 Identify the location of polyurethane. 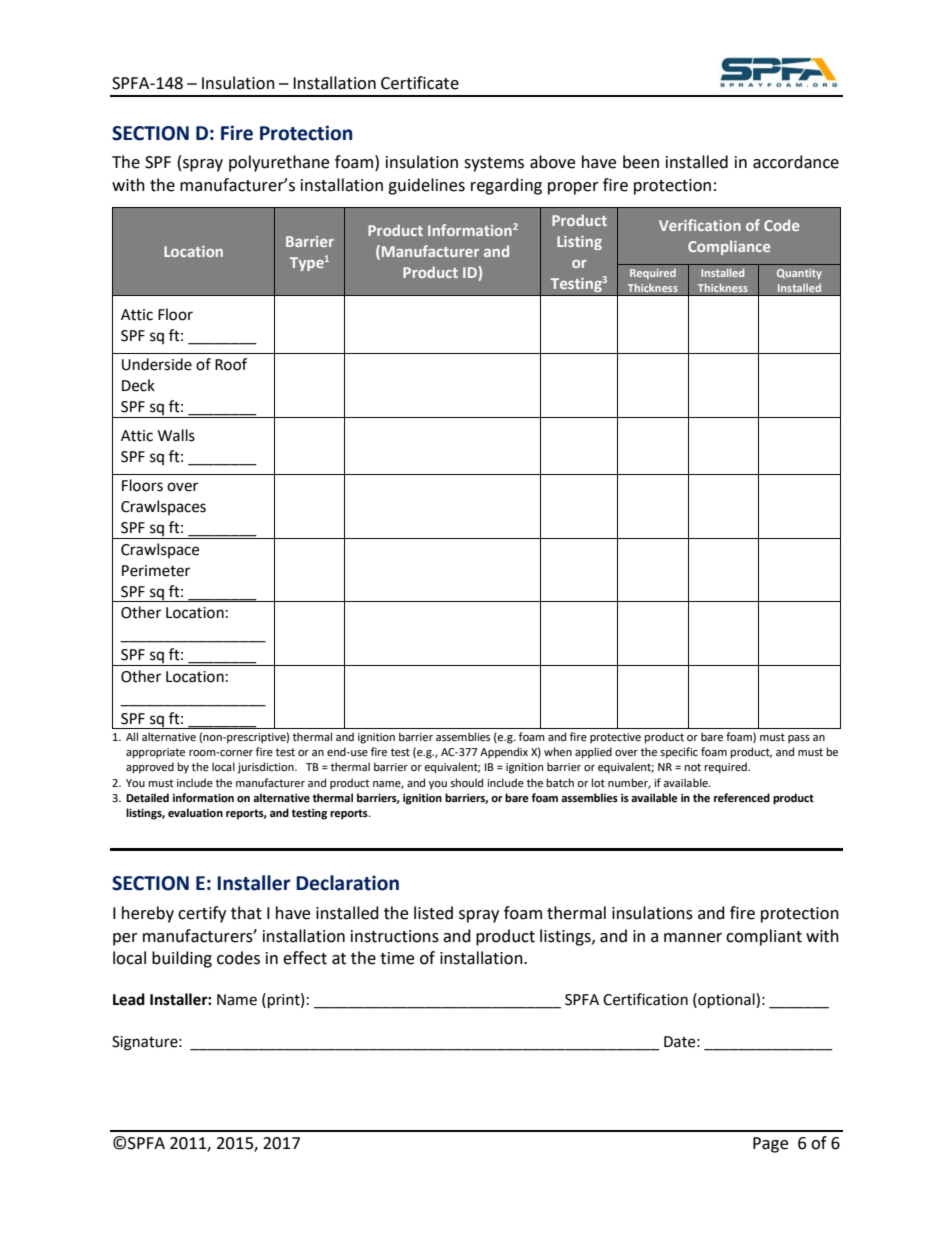
(279, 163).
